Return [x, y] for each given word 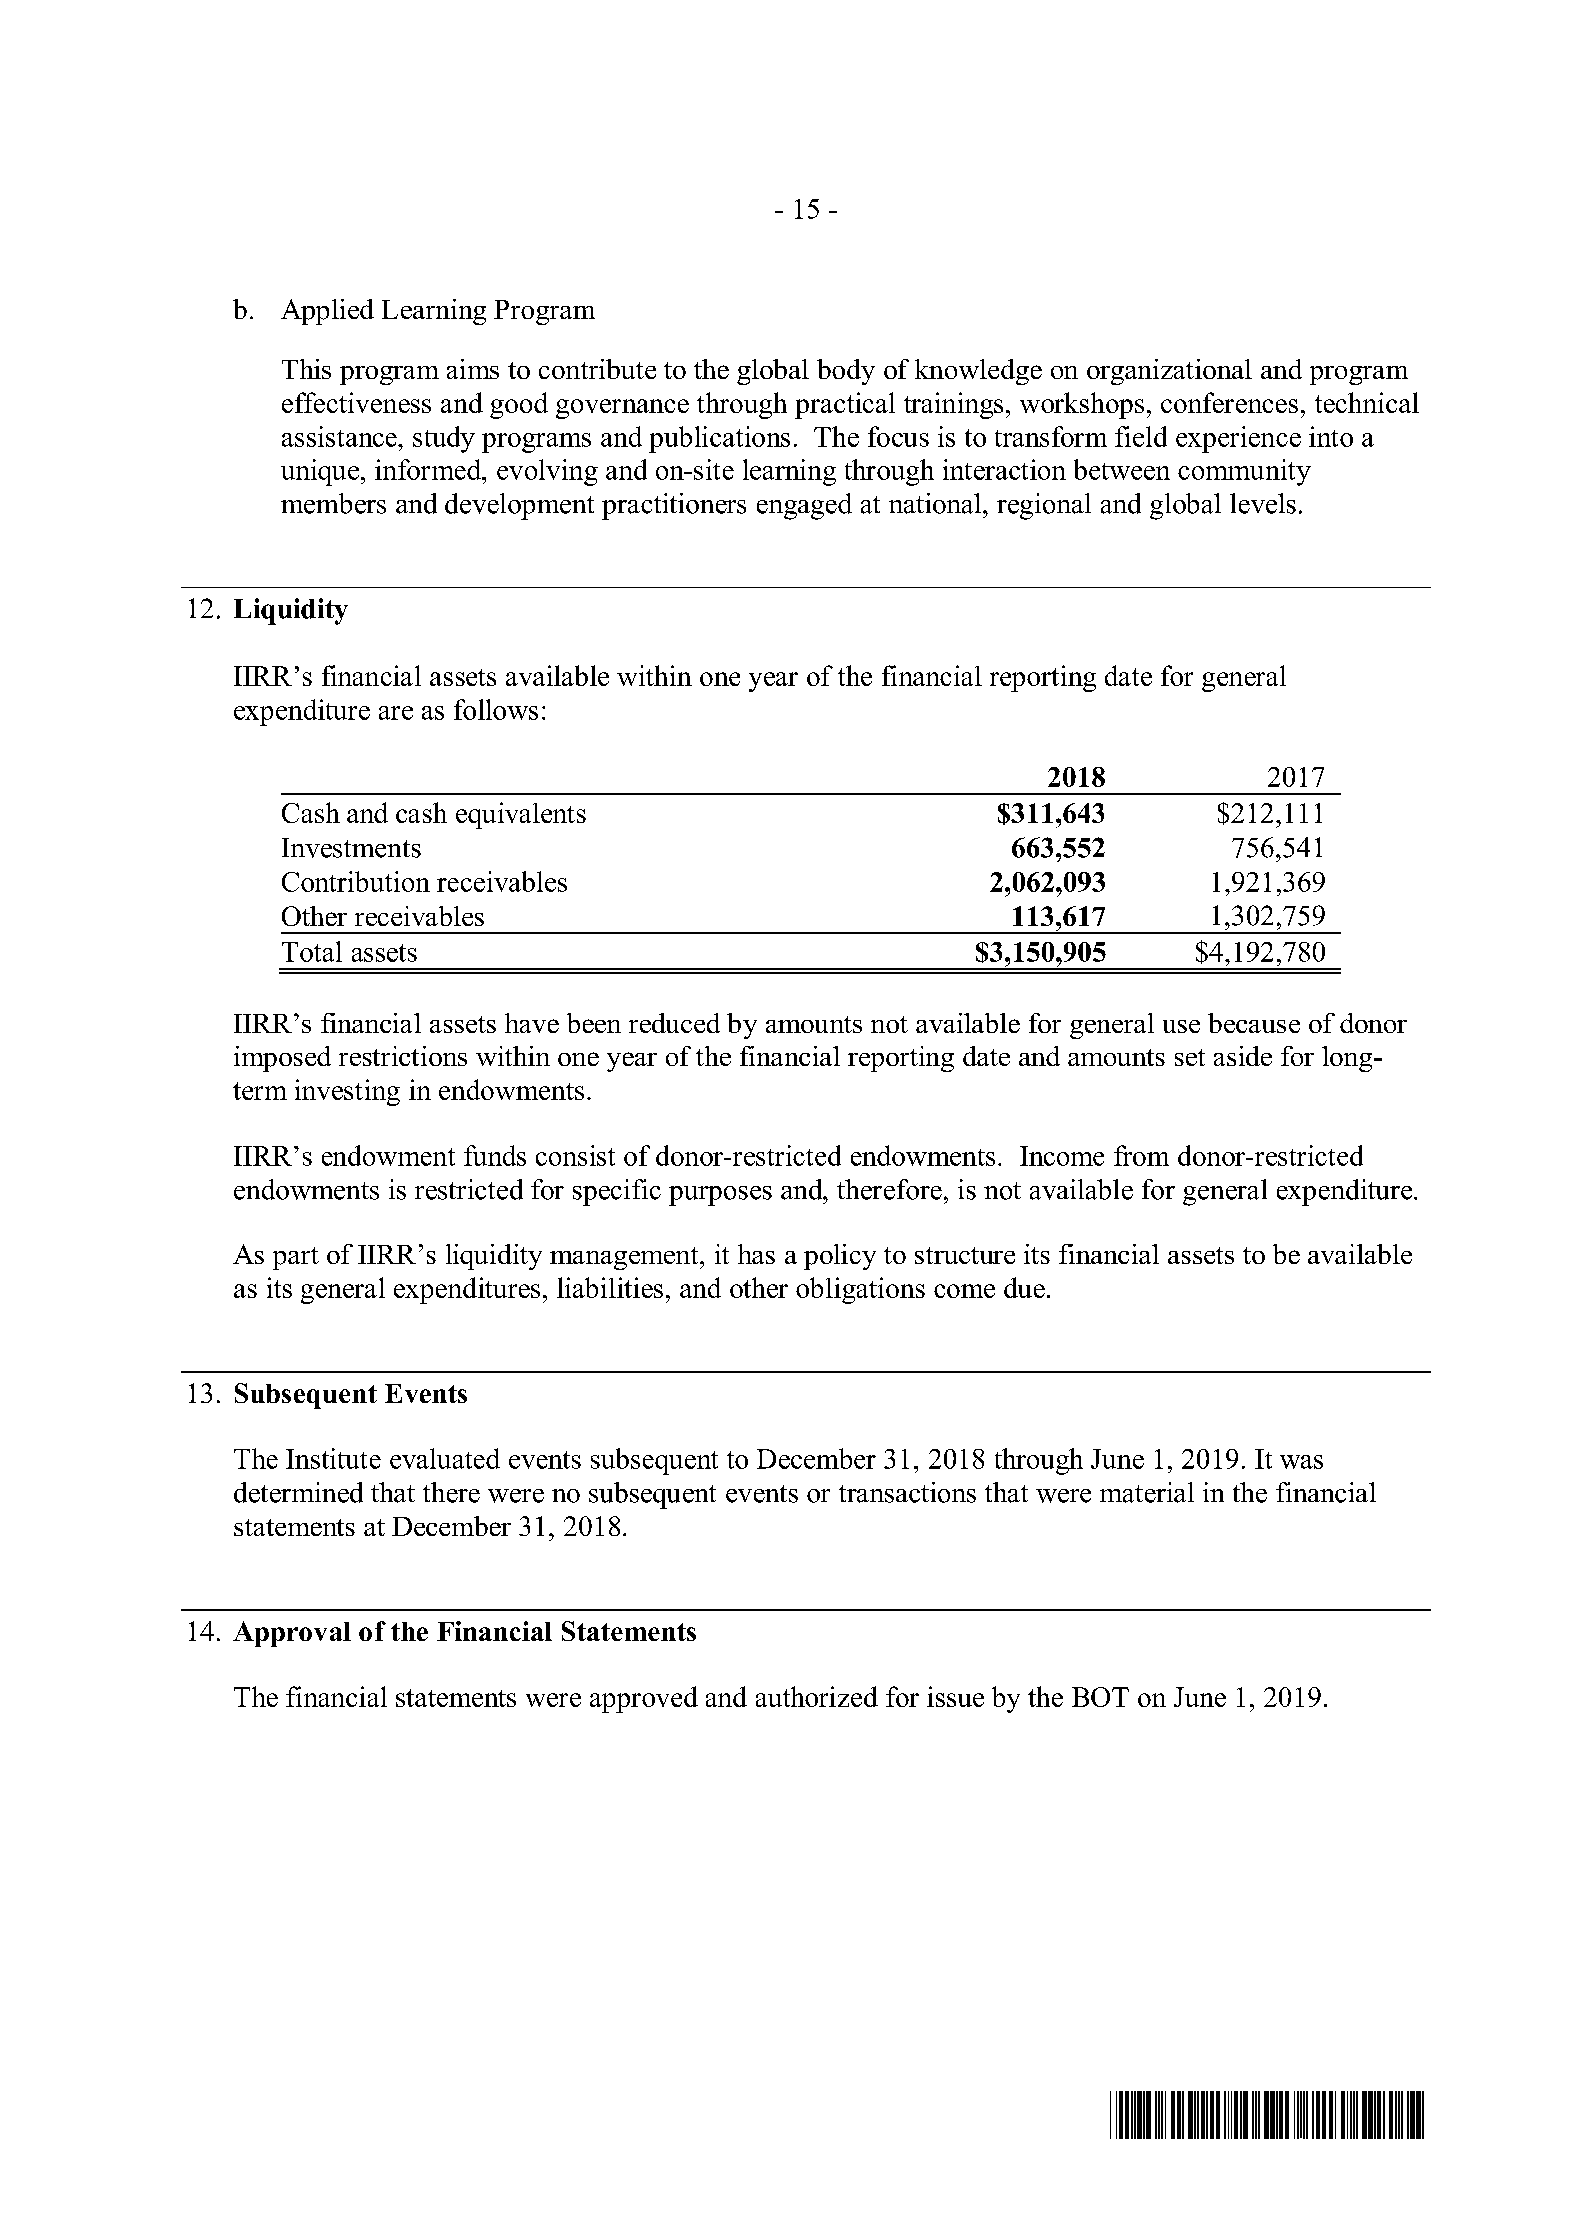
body [846, 372]
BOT [1100, 1697]
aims [473, 369]
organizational [1169, 372]
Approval [292, 1634]
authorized [817, 1696]
